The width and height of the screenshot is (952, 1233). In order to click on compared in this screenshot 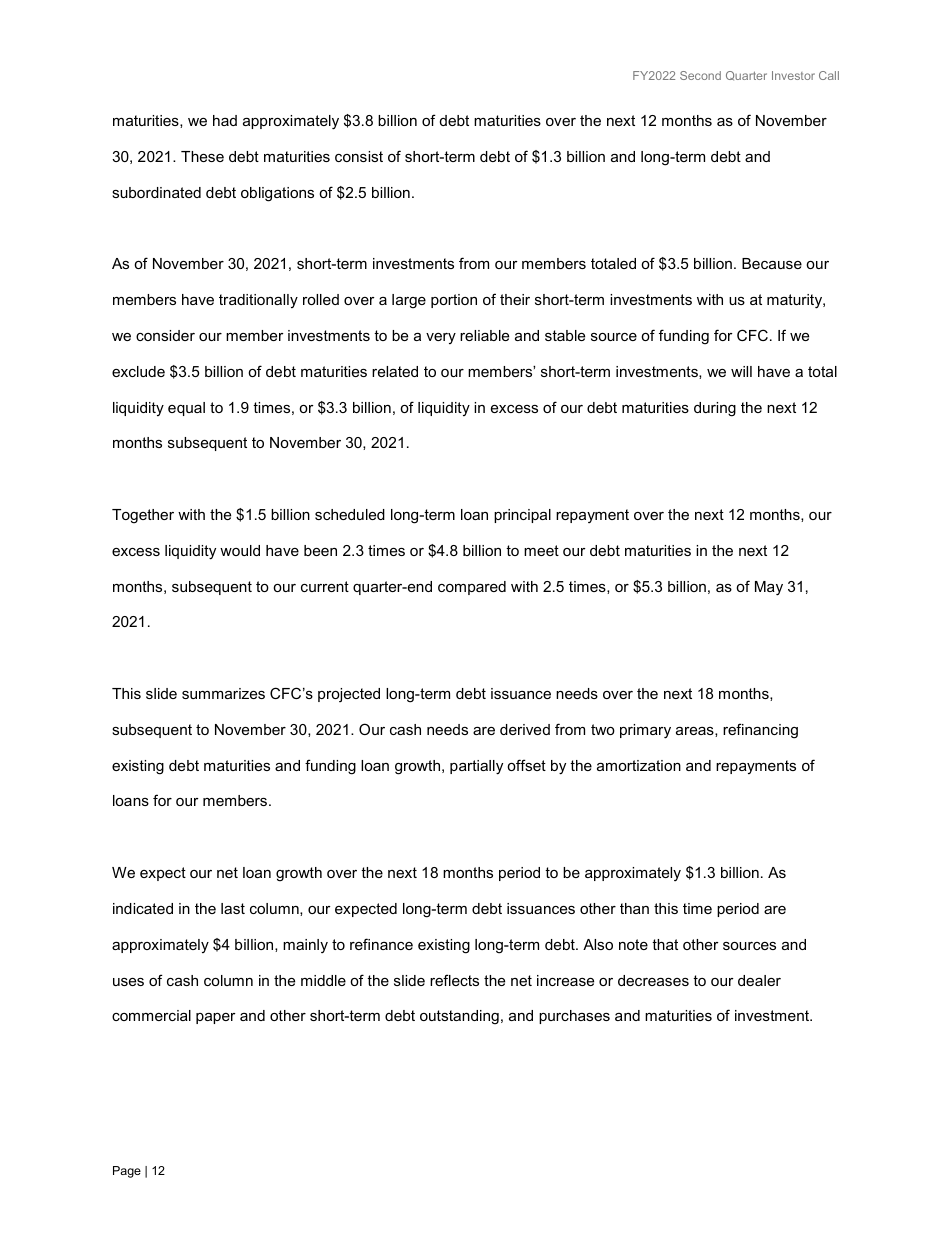, I will do `click(472, 588)`.
